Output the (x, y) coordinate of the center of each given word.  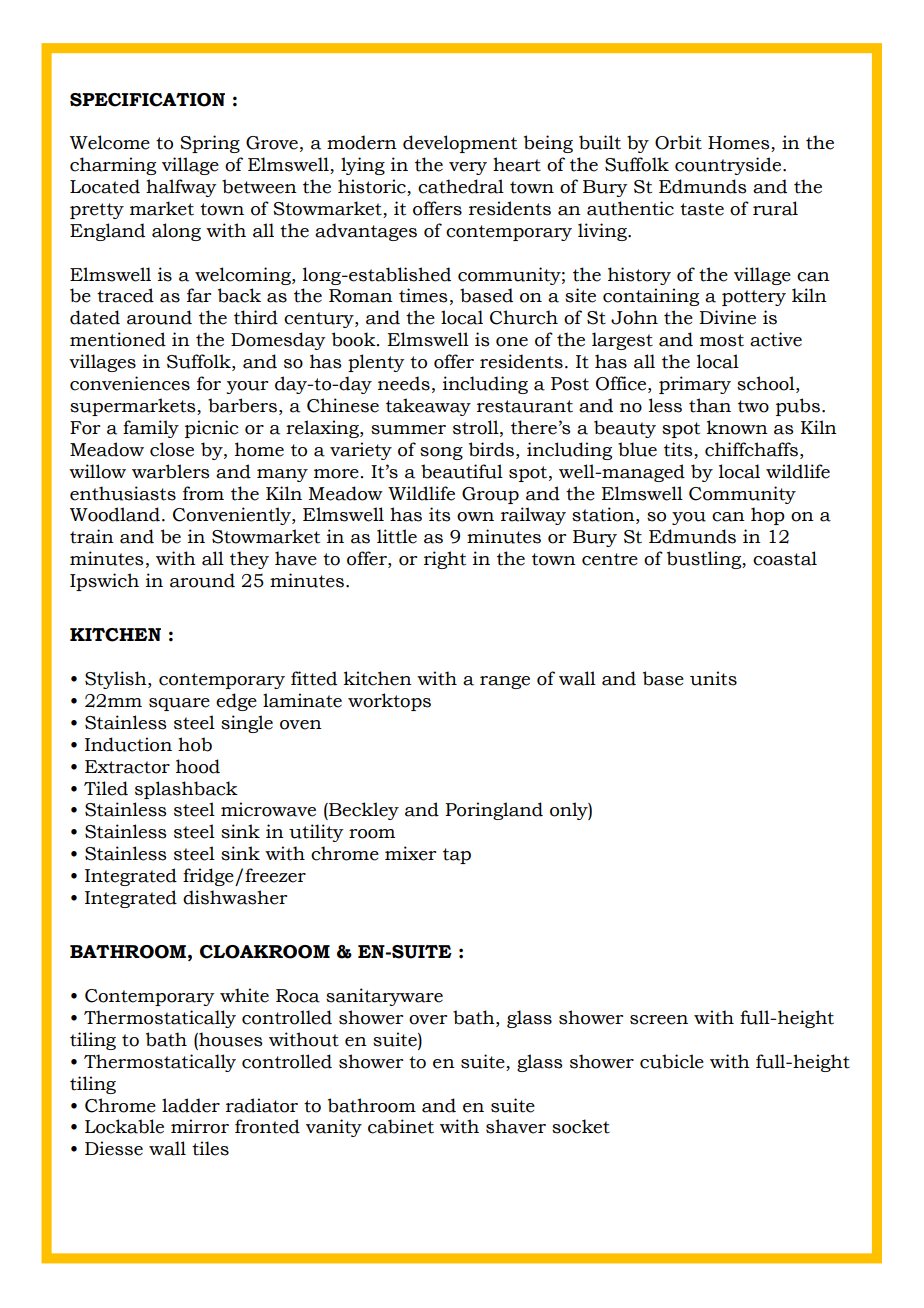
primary (695, 385)
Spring (210, 144)
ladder (191, 1105)
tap (457, 856)
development (460, 144)
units (713, 678)
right (445, 560)
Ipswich (104, 582)
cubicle (672, 1061)
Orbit (678, 142)
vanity (334, 1128)
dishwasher (235, 897)
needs (404, 383)
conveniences (130, 383)
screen (659, 1020)
